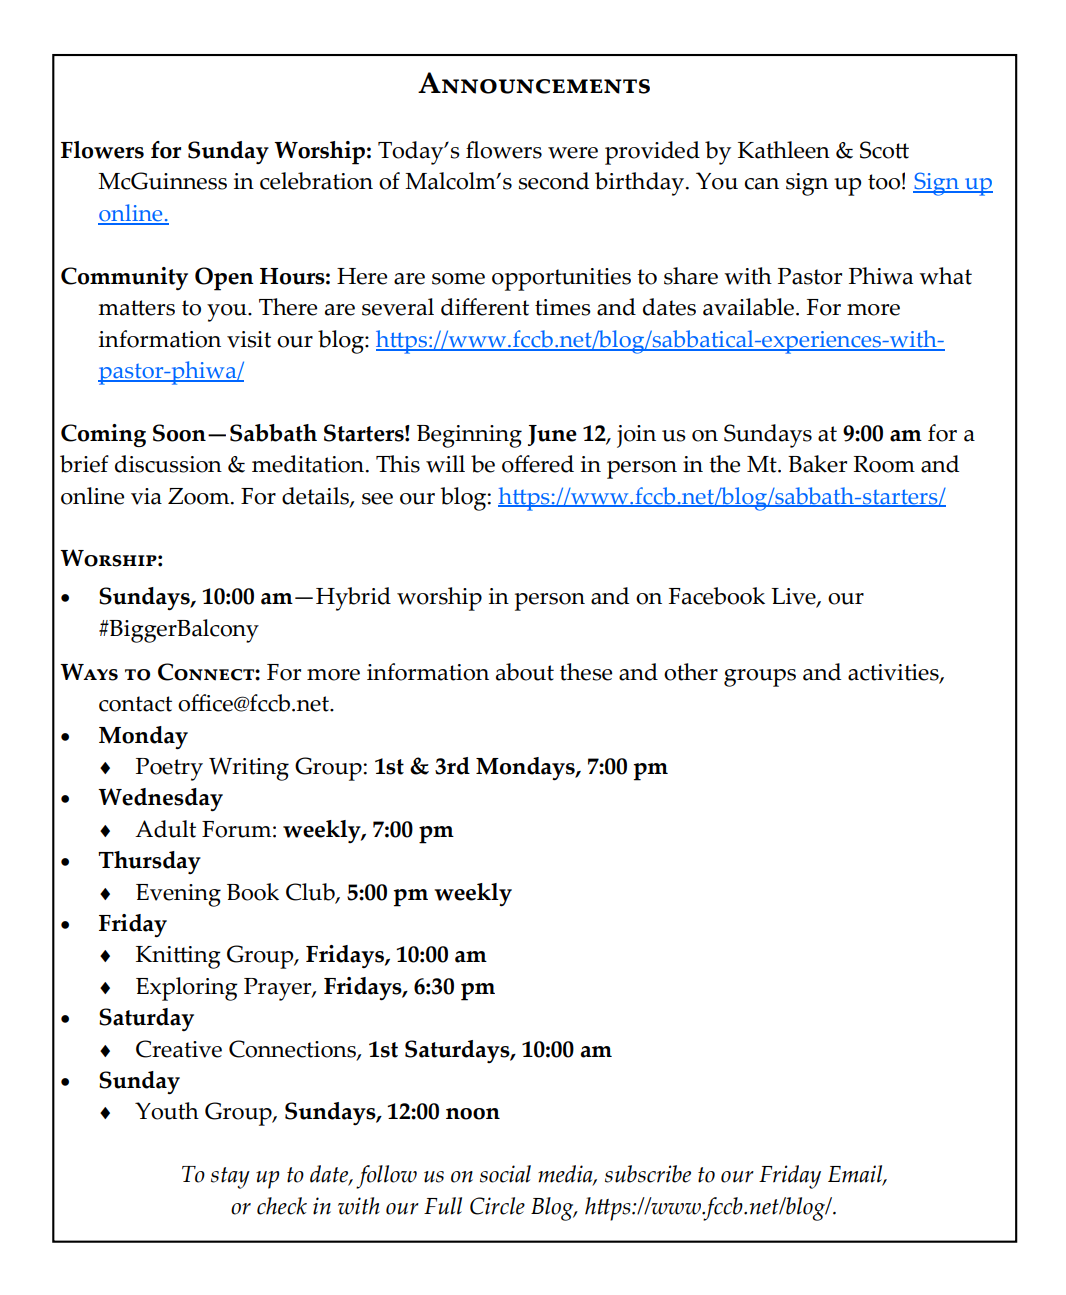  I want to click on stay, so click(230, 1178).
